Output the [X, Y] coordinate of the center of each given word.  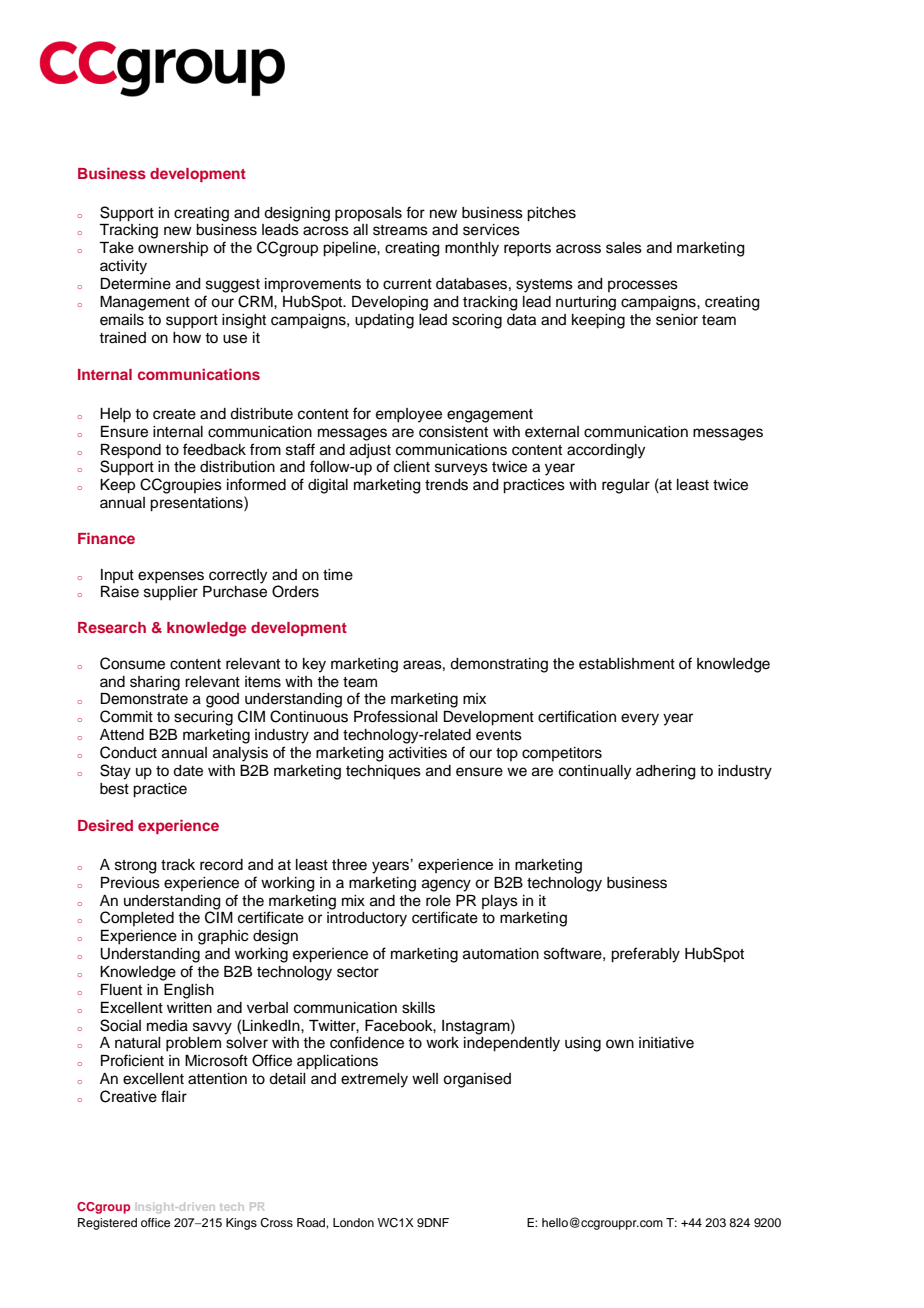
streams [400, 230]
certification [577, 716]
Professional [396, 716]
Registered [107, 1224]
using [583, 1044]
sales [624, 248]
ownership [173, 249]
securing [203, 718]
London [353, 1222]
